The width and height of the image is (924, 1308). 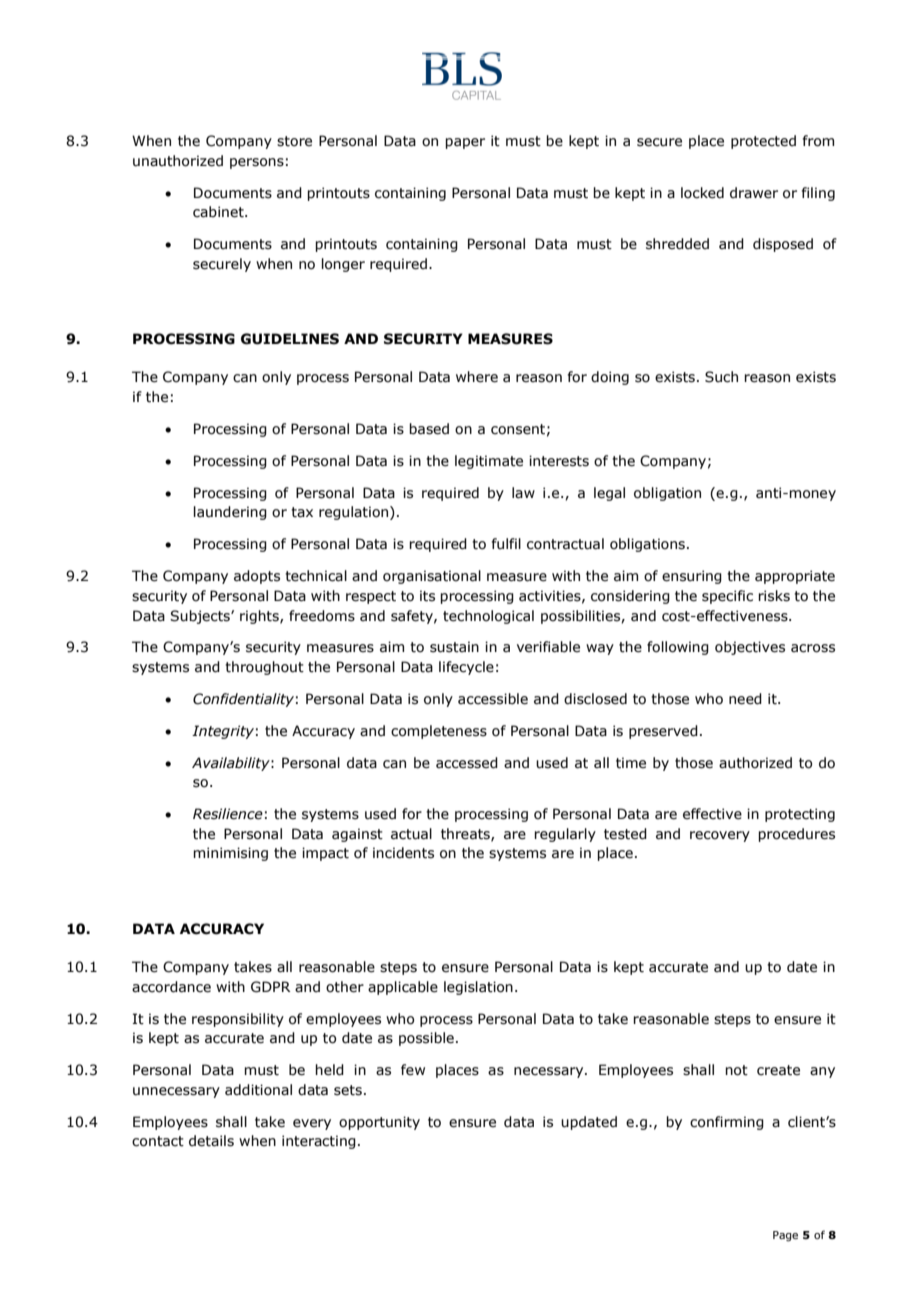 What do you see at coordinates (257, 163) in the image?
I see `persons` at bounding box center [257, 163].
